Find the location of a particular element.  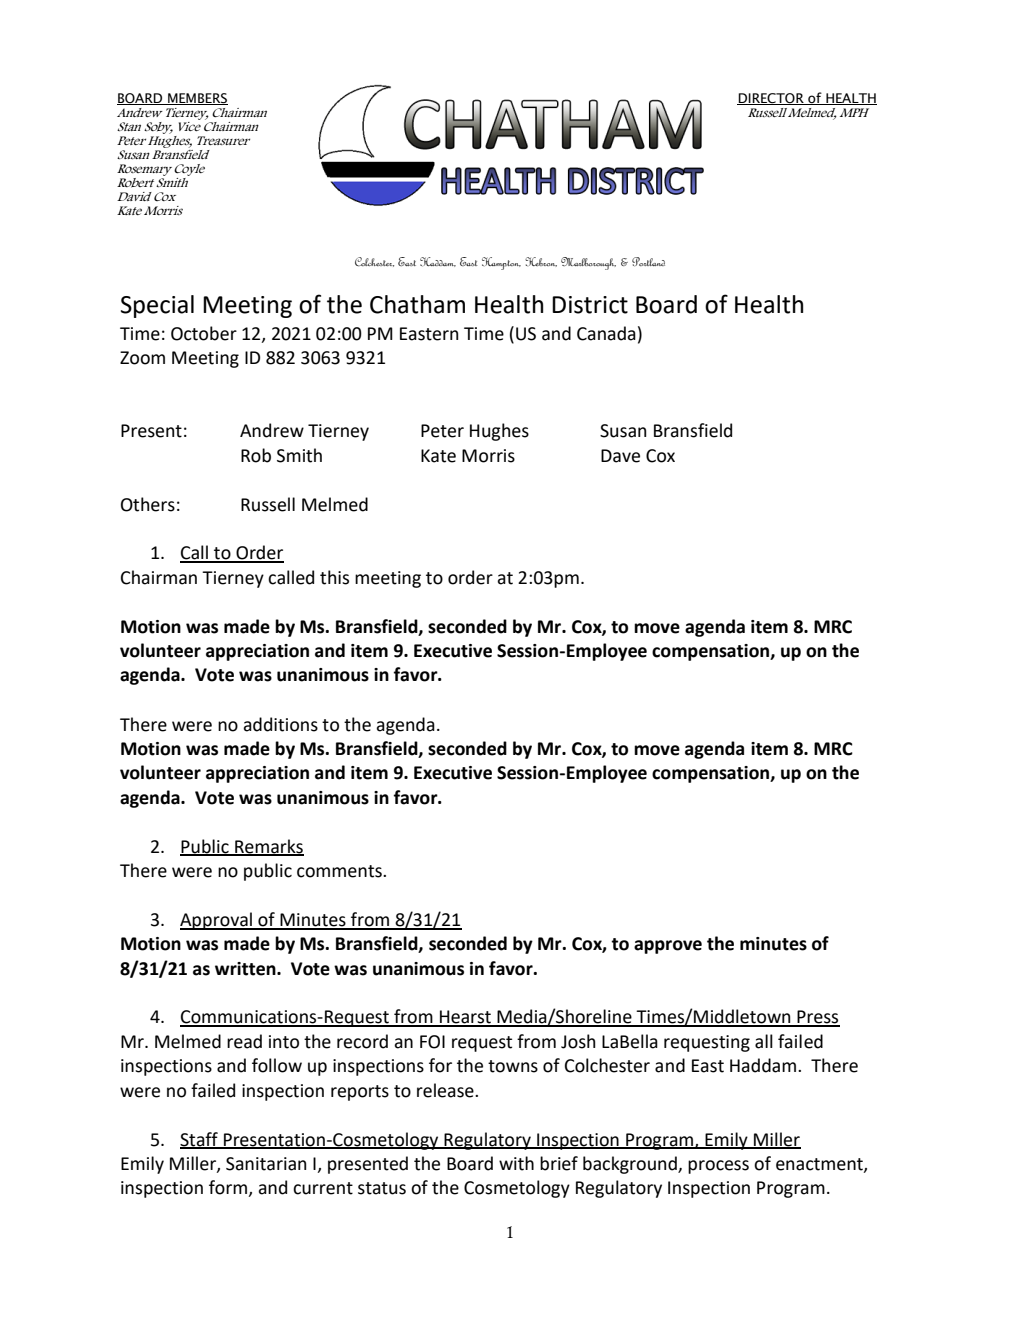

Canada is located at coordinates (606, 333).
